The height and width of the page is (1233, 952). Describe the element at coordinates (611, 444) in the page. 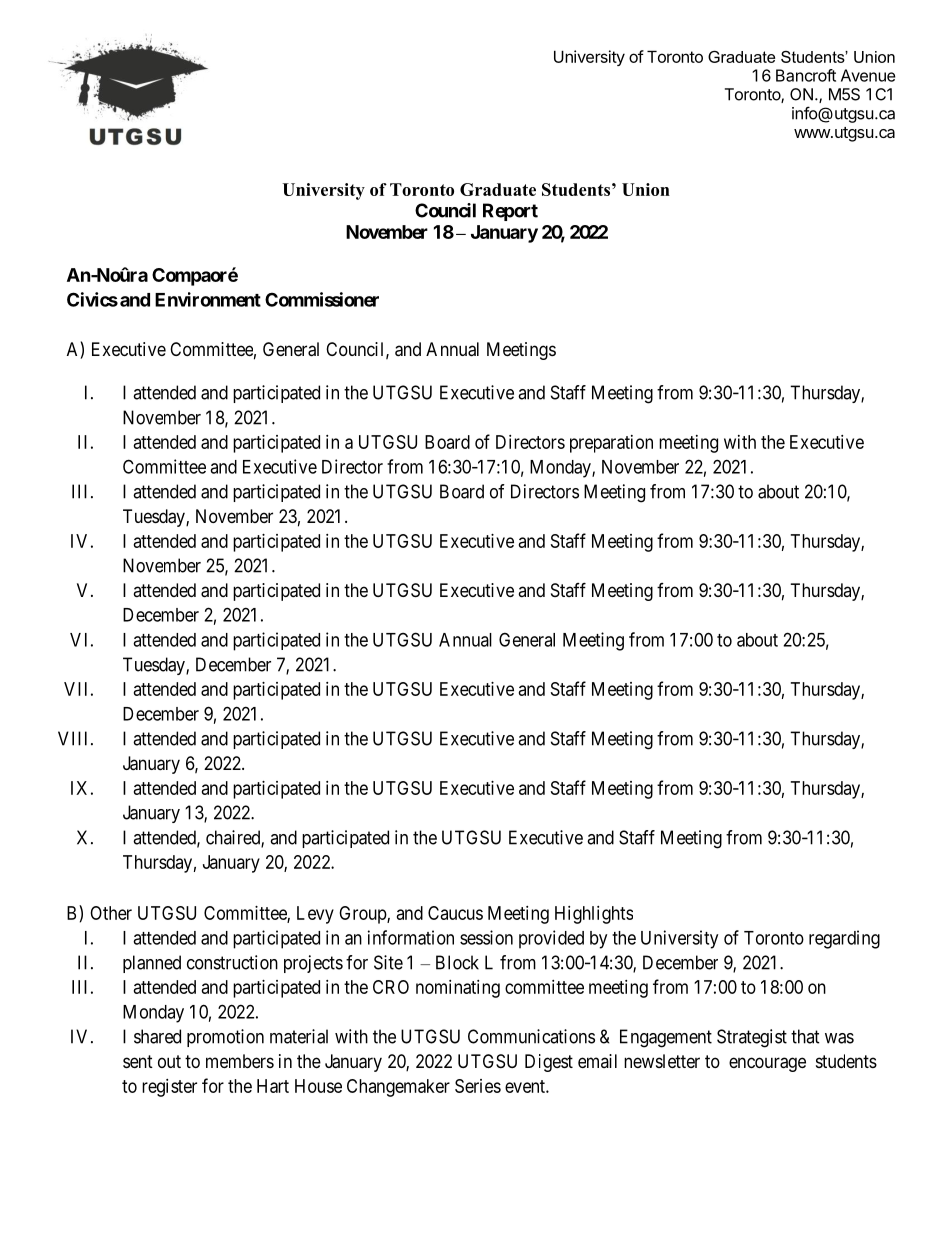

I see `preparation` at that location.
